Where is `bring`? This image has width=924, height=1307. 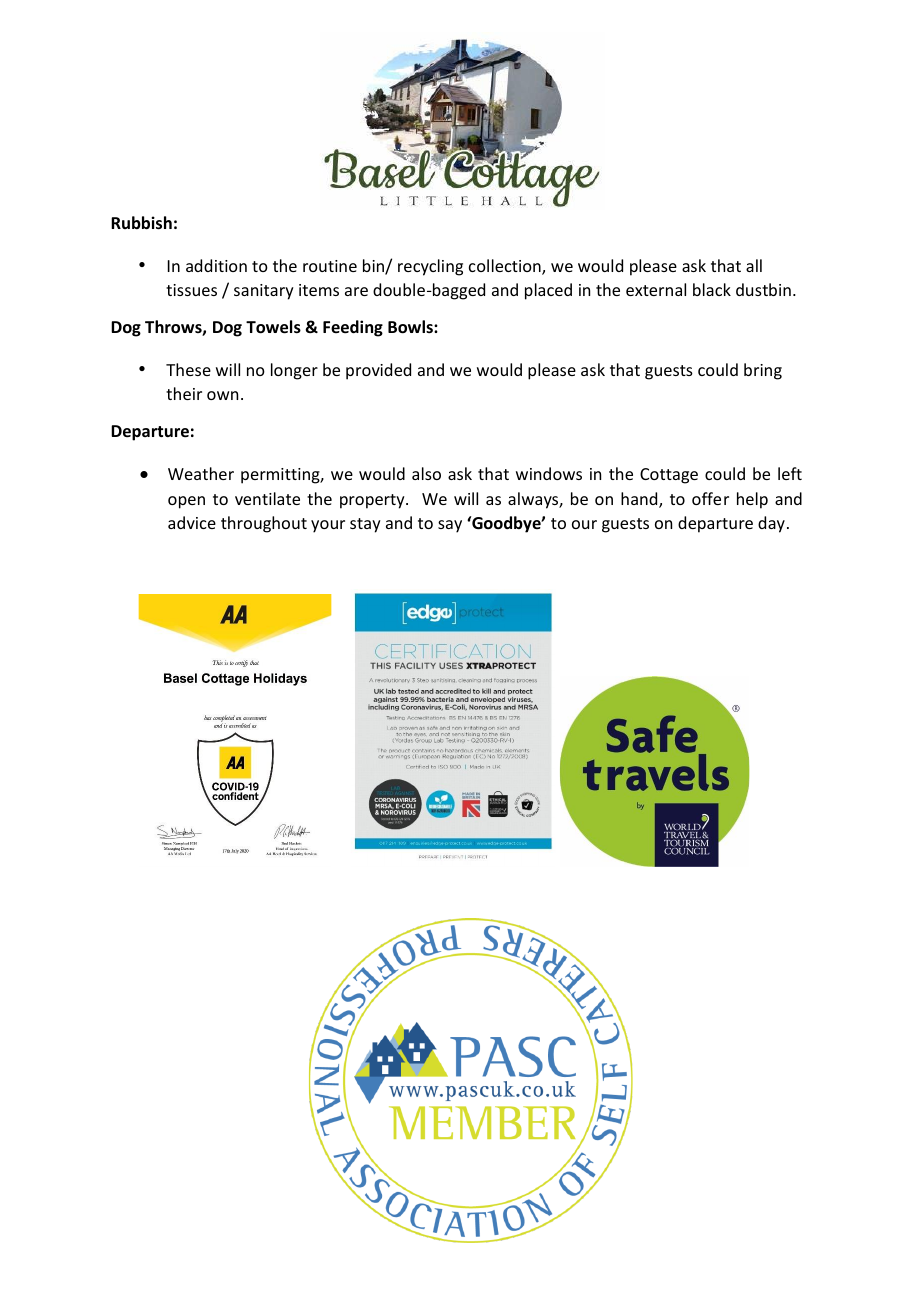 bring is located at coordinates (763, 371).
